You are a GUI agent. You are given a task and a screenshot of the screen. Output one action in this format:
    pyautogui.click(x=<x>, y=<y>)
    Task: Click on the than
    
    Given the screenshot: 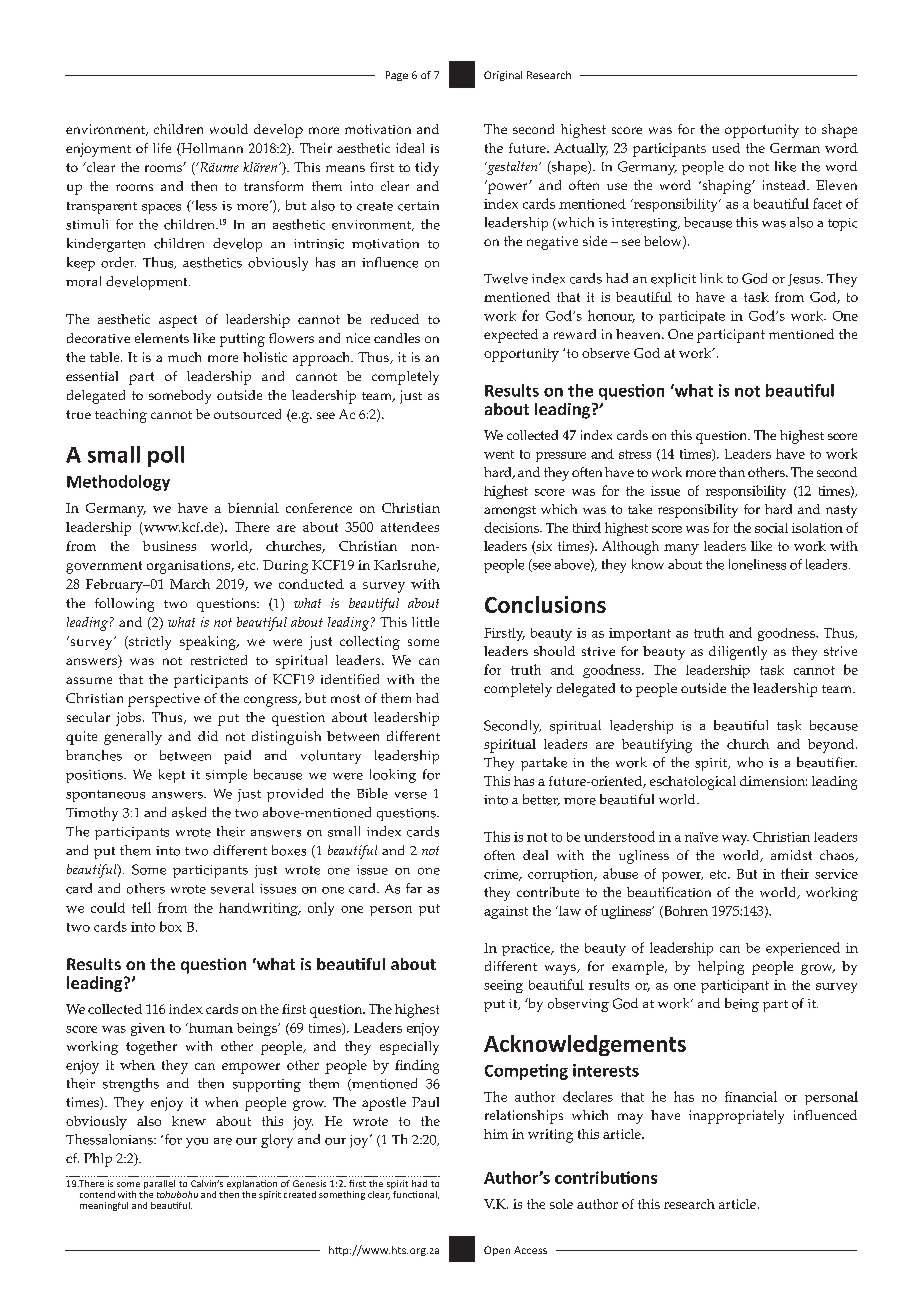 What is the action you would take?
    pyautogui.click(x=732, y=472)
